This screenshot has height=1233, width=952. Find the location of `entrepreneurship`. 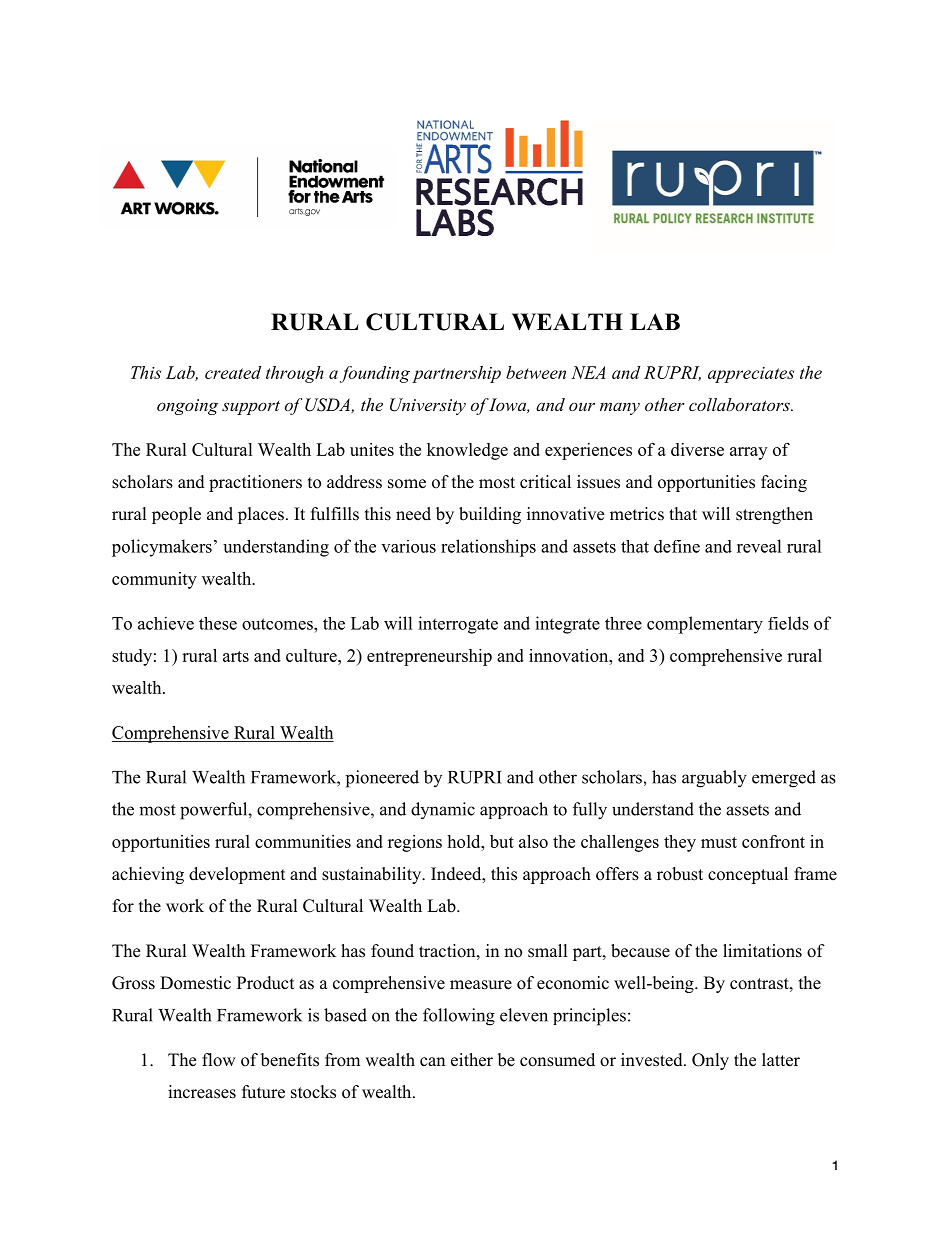

entrepreneurship is located at coordinates (429, 657).
